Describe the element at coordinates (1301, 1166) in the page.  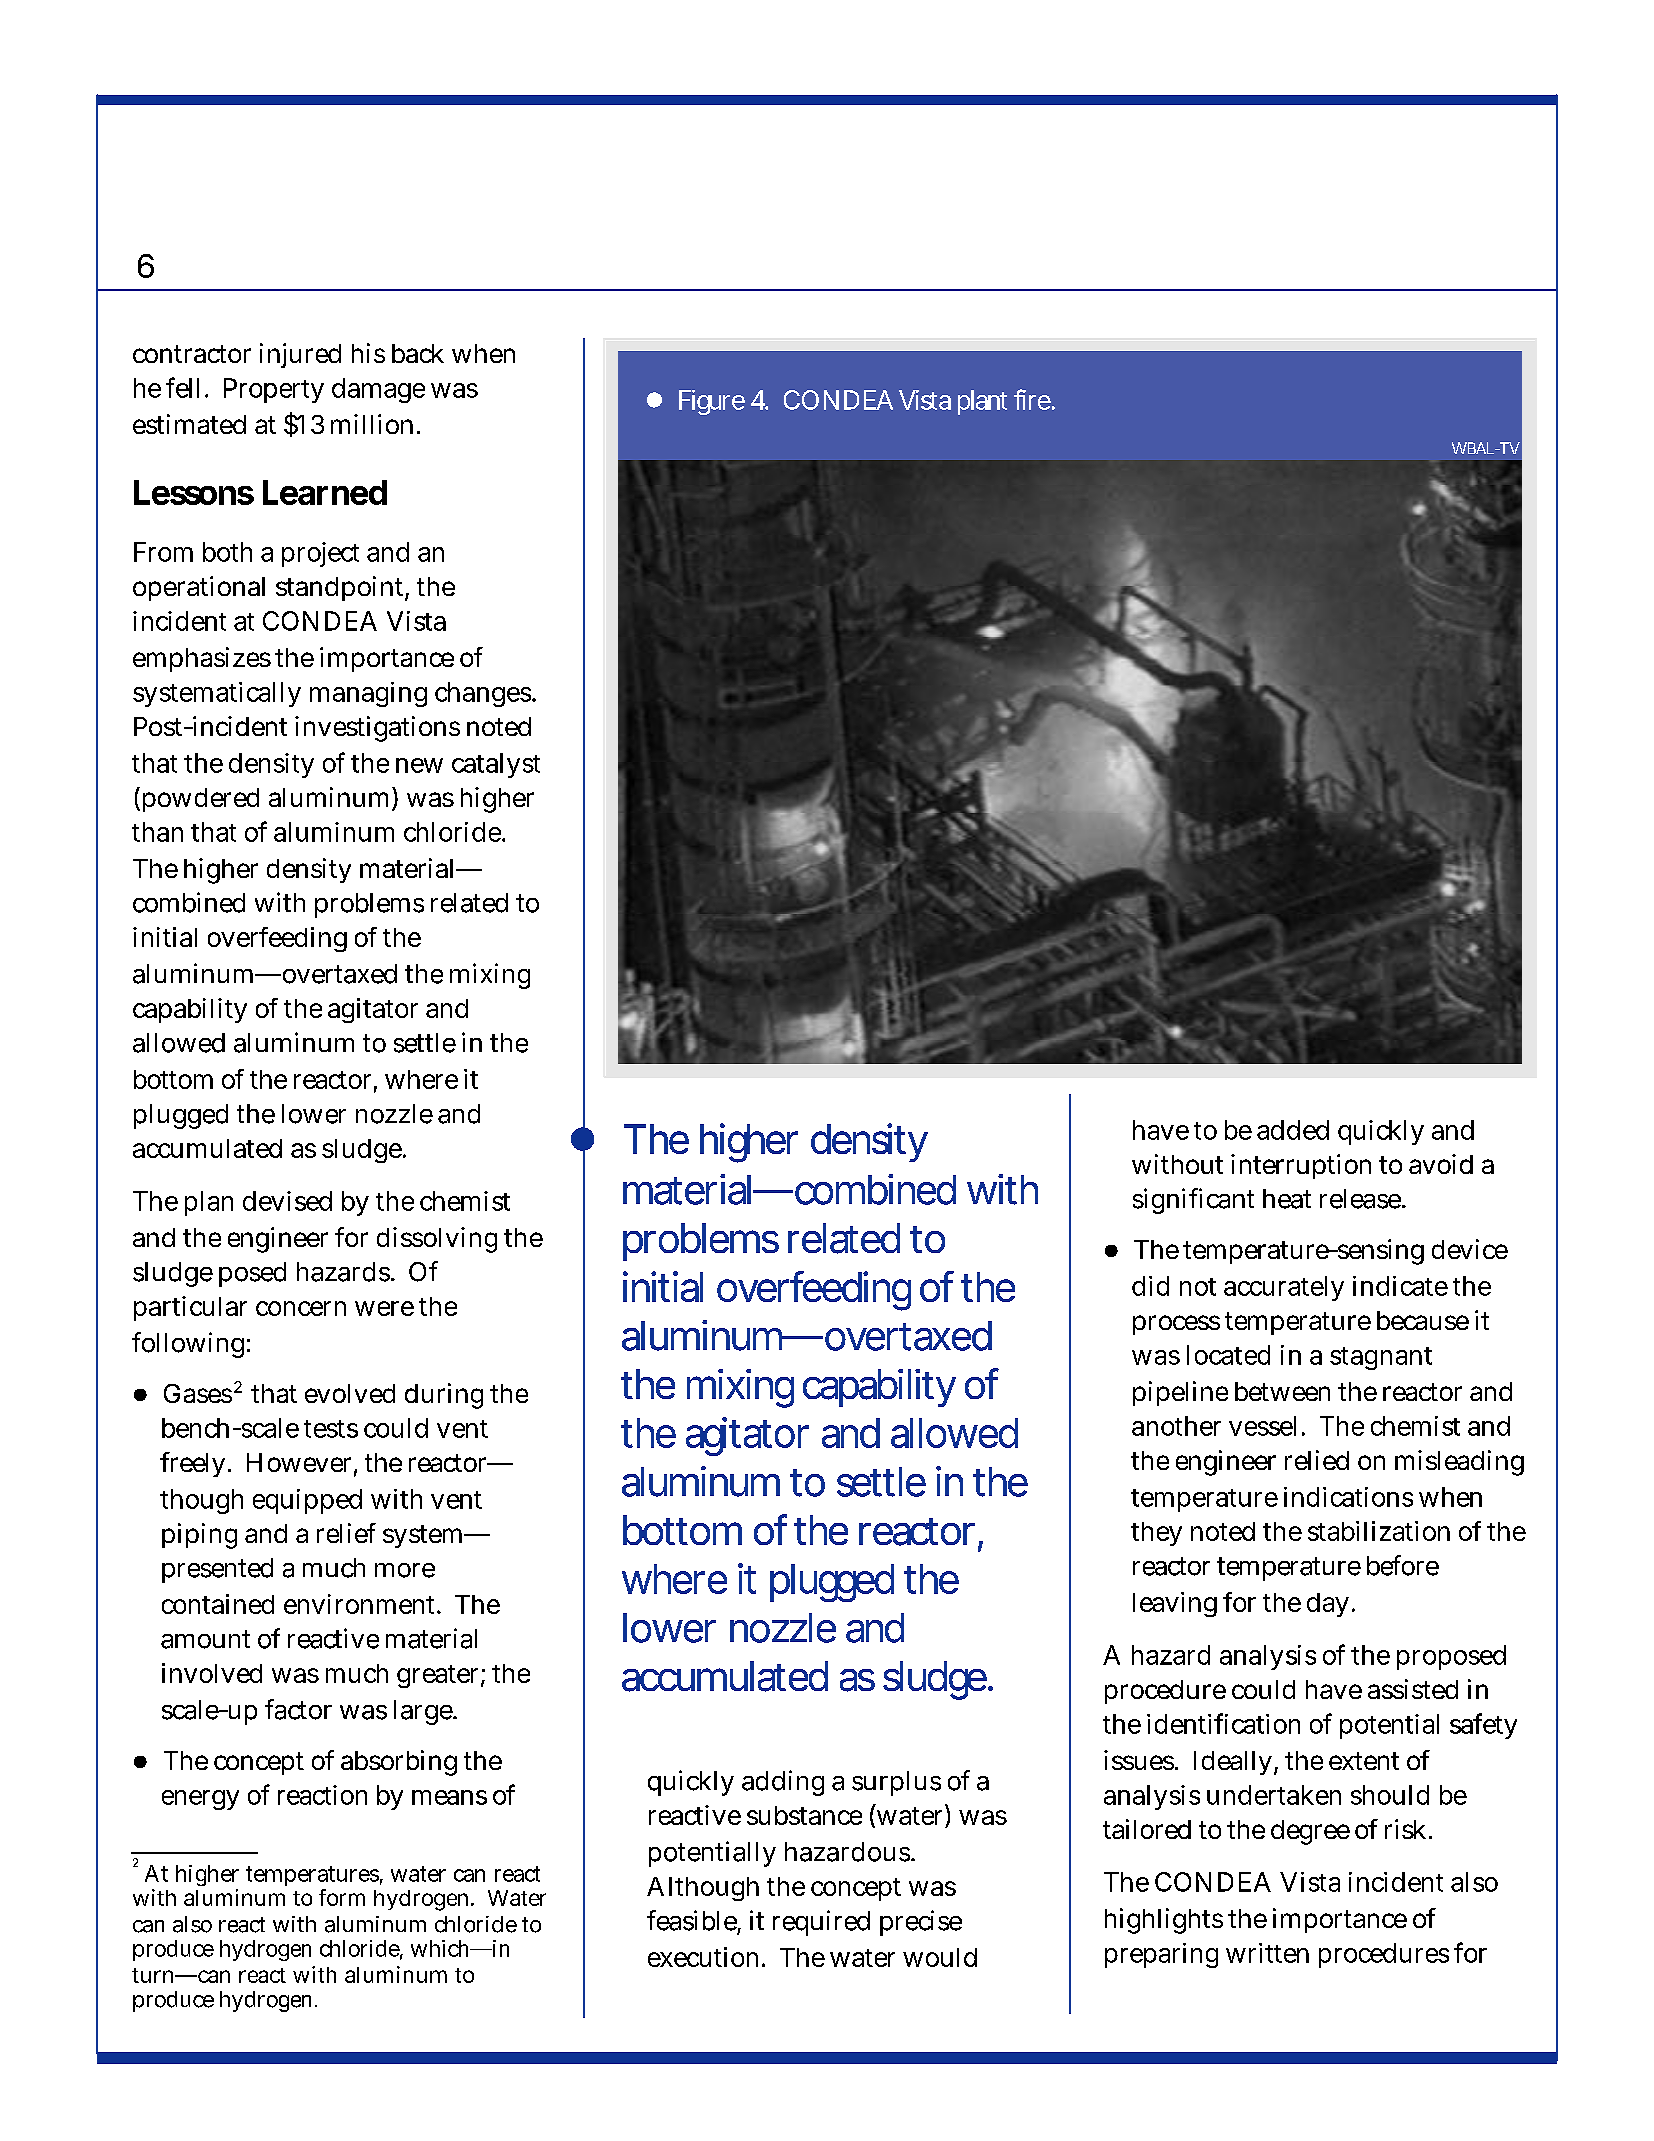
I see `interruption` at that location.
